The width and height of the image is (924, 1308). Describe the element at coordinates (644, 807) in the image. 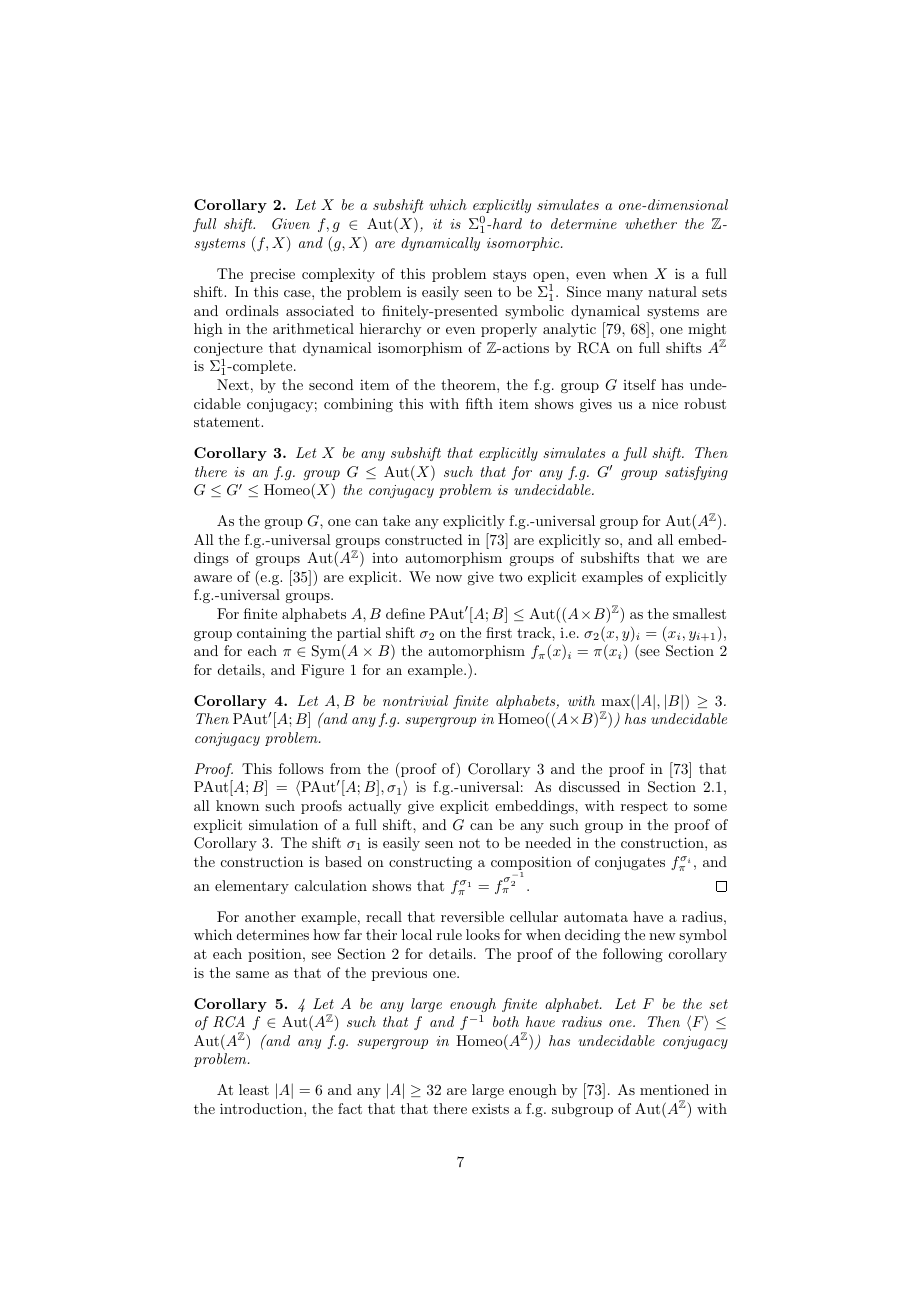

I see `respect` at that location.
